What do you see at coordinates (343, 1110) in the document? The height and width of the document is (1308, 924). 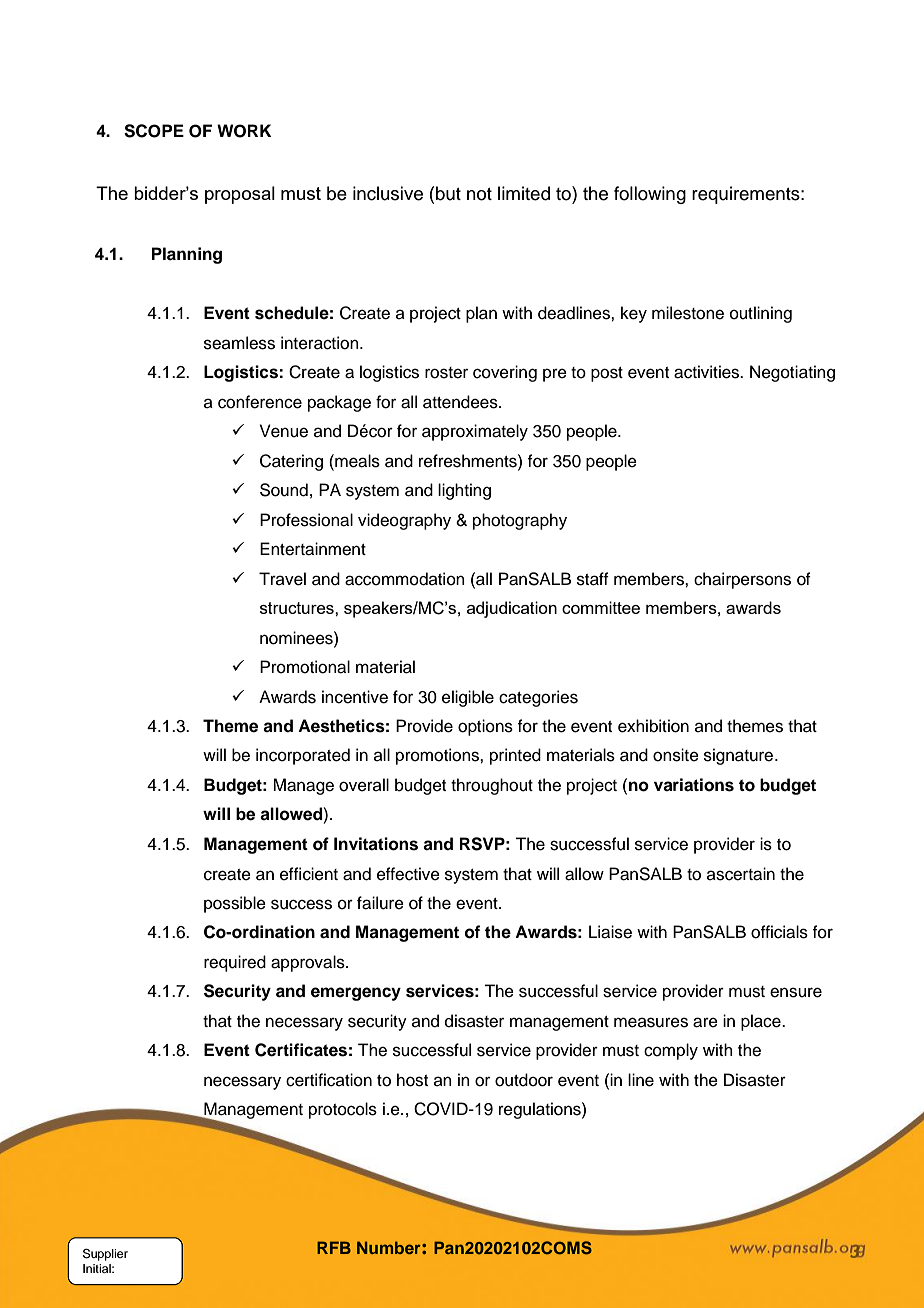 I see `protocols` at bounding box center [343, 1110].
